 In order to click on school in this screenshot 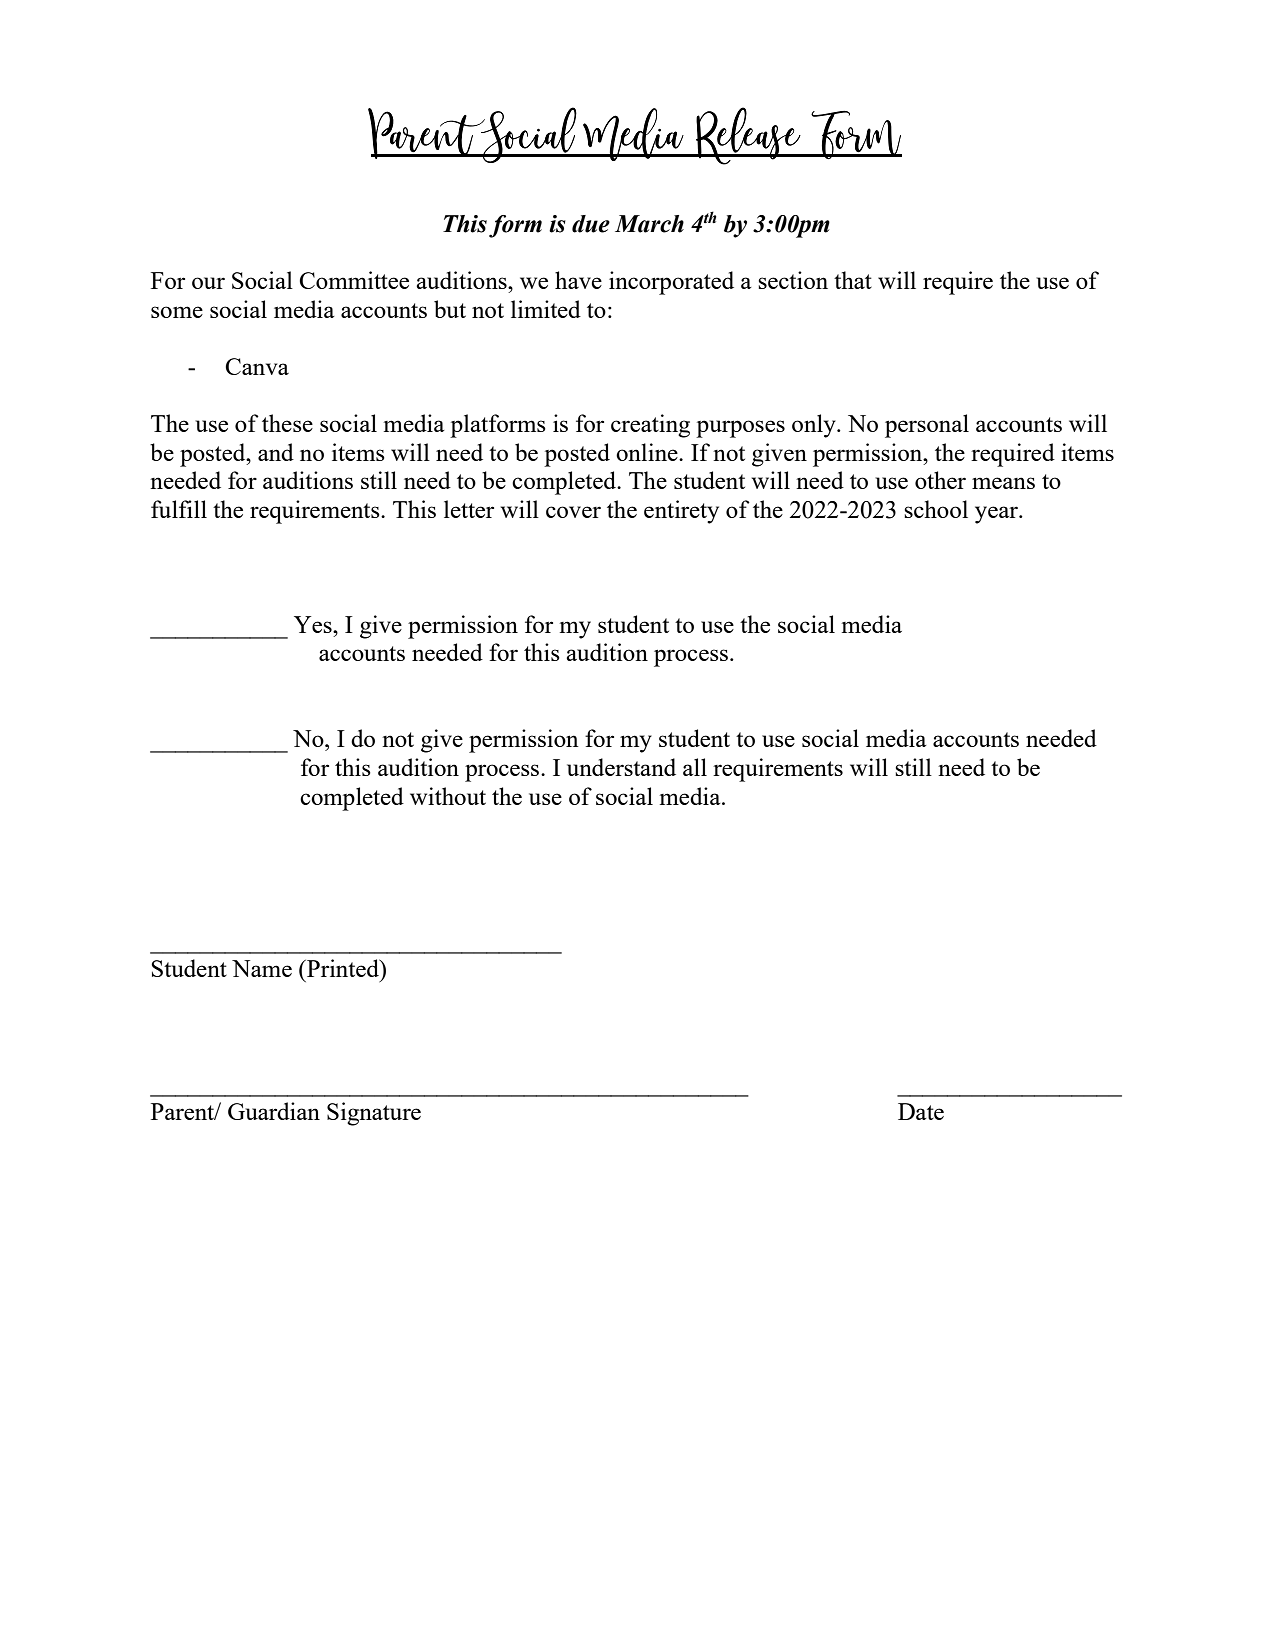, I will do `click(936, 509)`.
